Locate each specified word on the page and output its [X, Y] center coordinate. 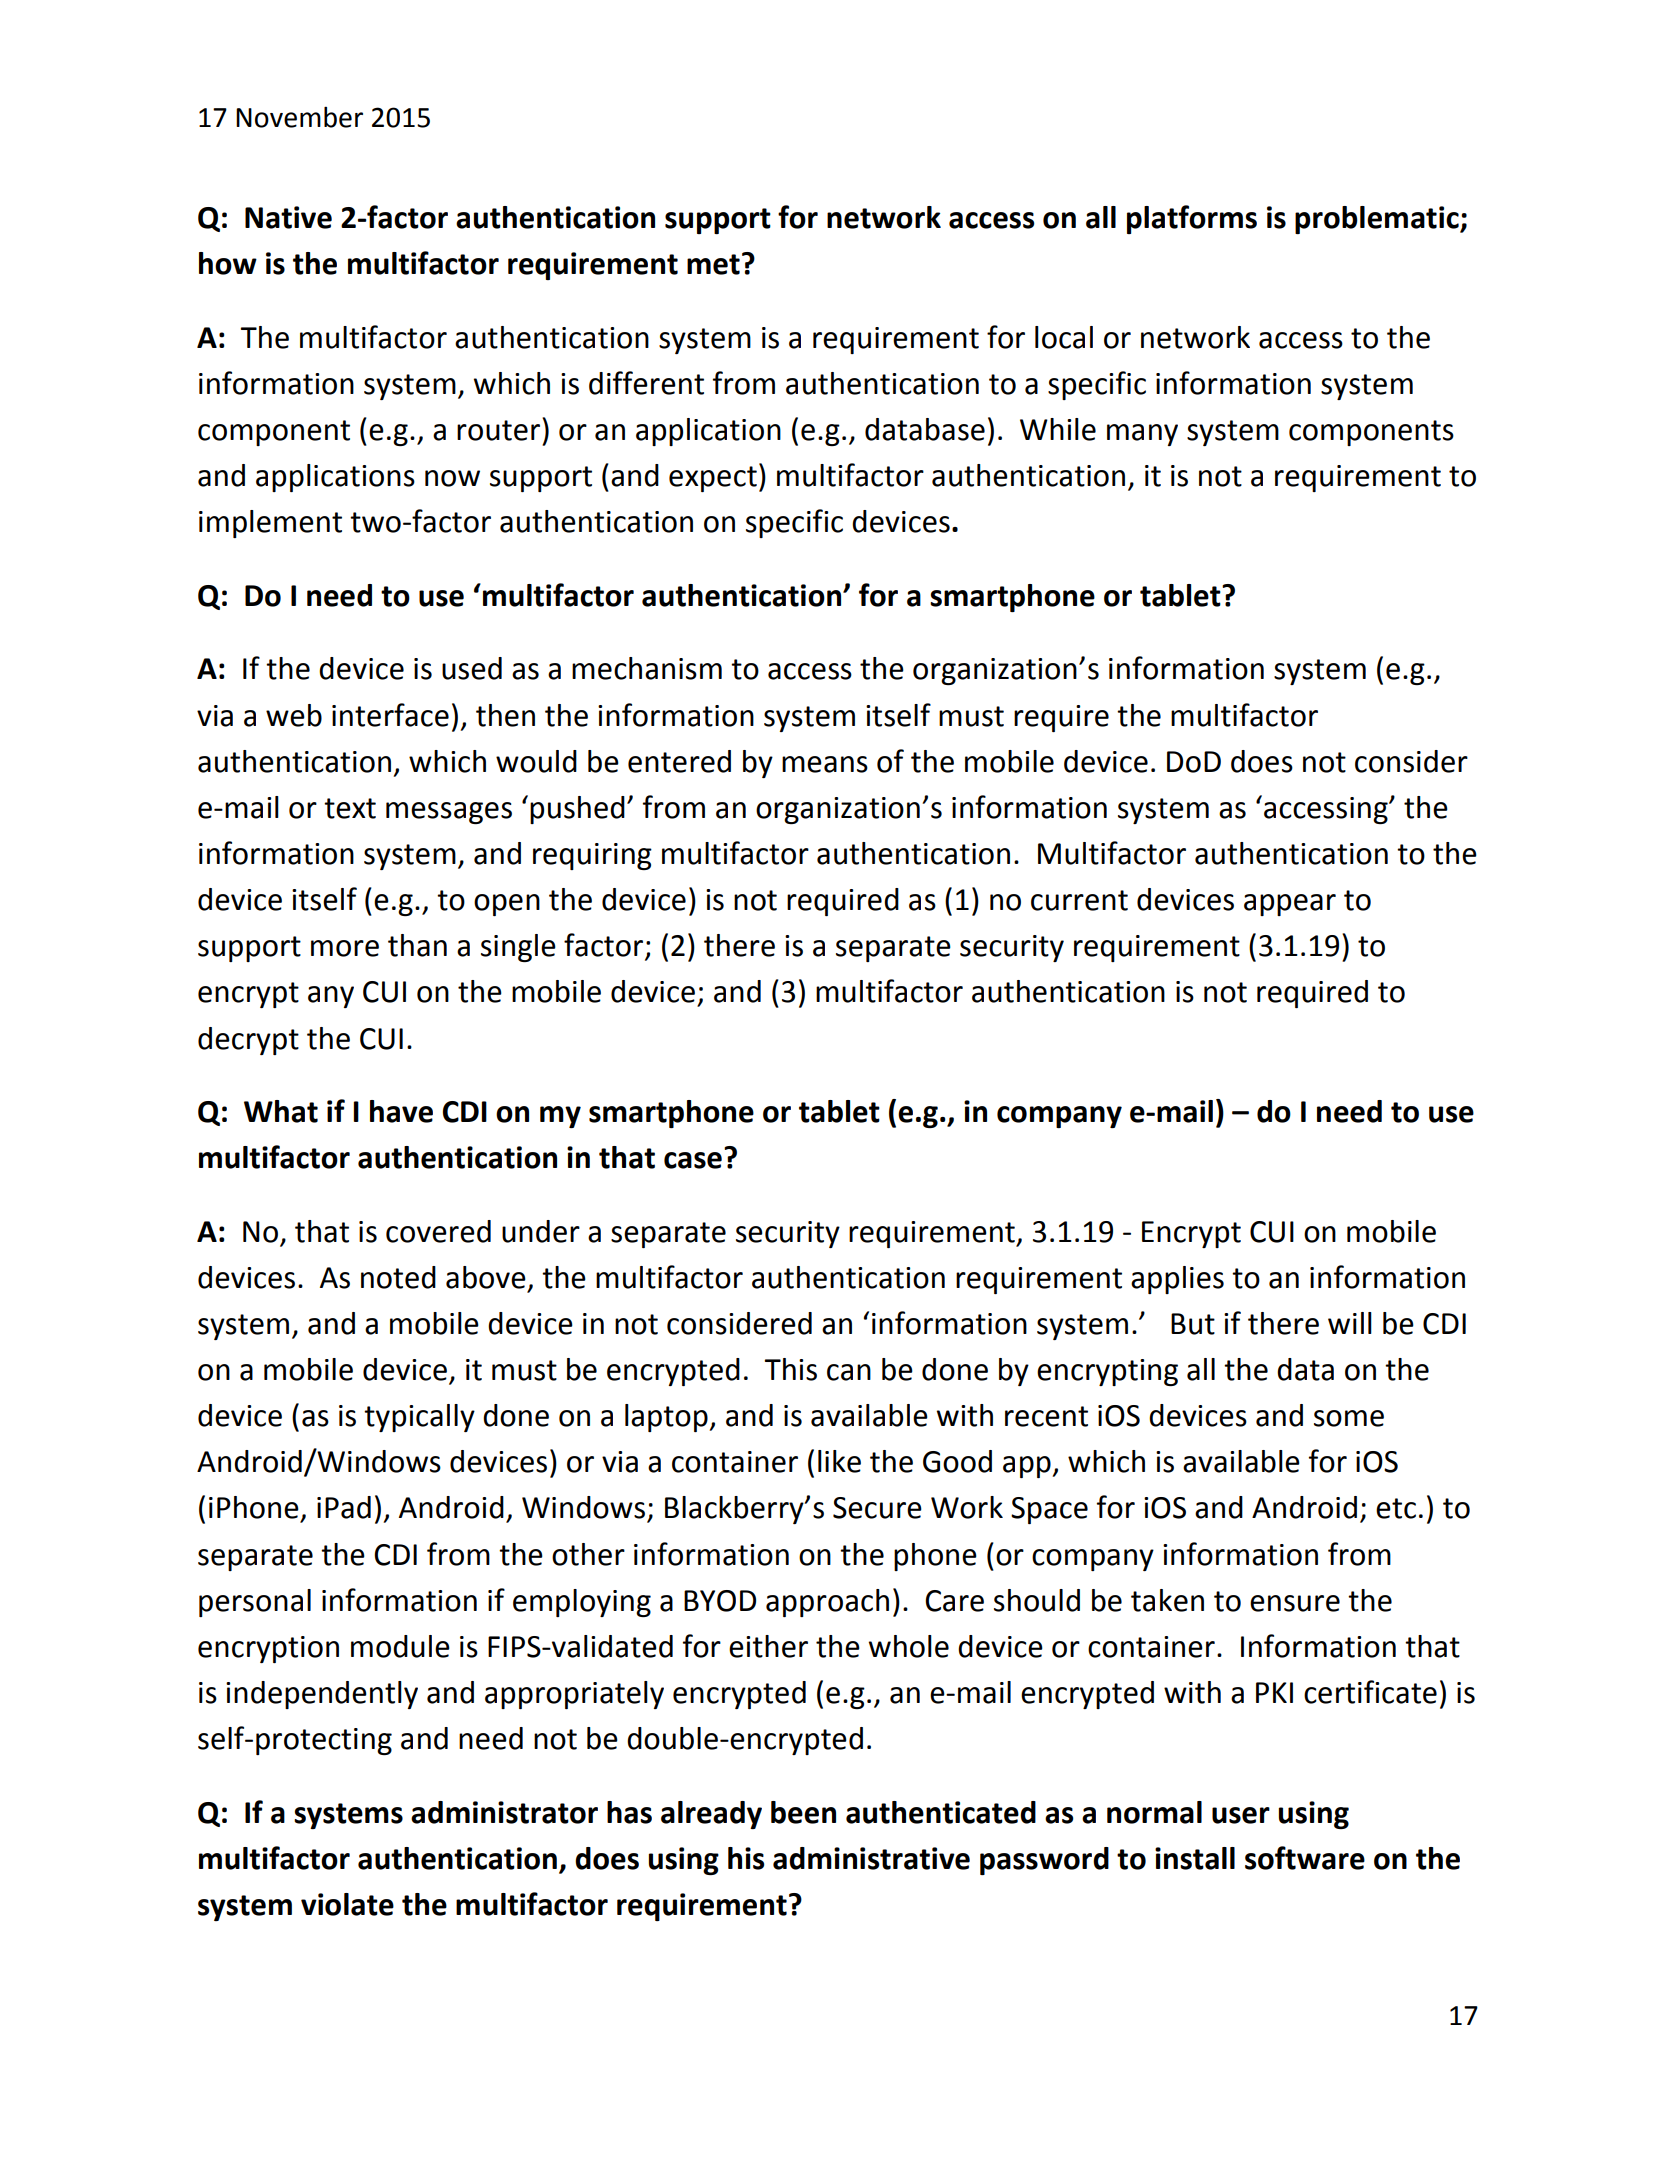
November [299, 117]
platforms [1192, 219]
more [345, 948]
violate [347, 1904]
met [713, 264]
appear [1290, 905]
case [693, 1160]
